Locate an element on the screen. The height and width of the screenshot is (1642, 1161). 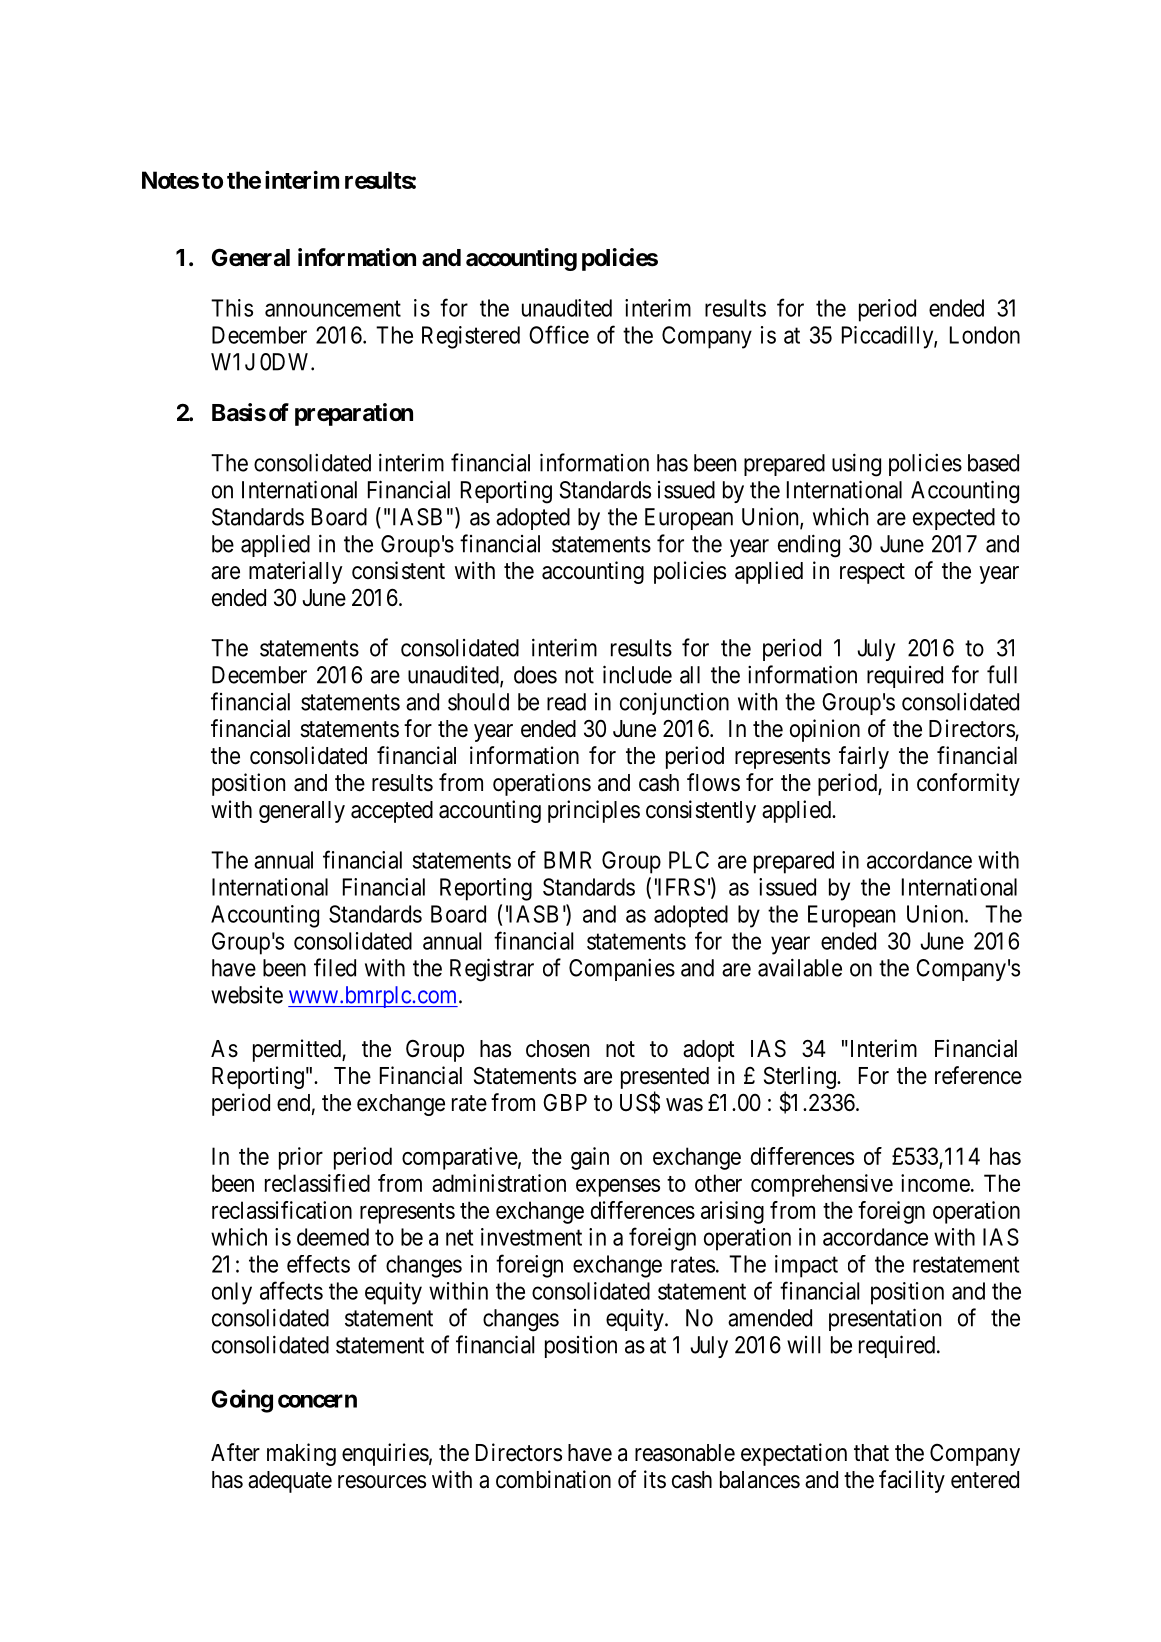
include is located at coordinates (637, 674).
